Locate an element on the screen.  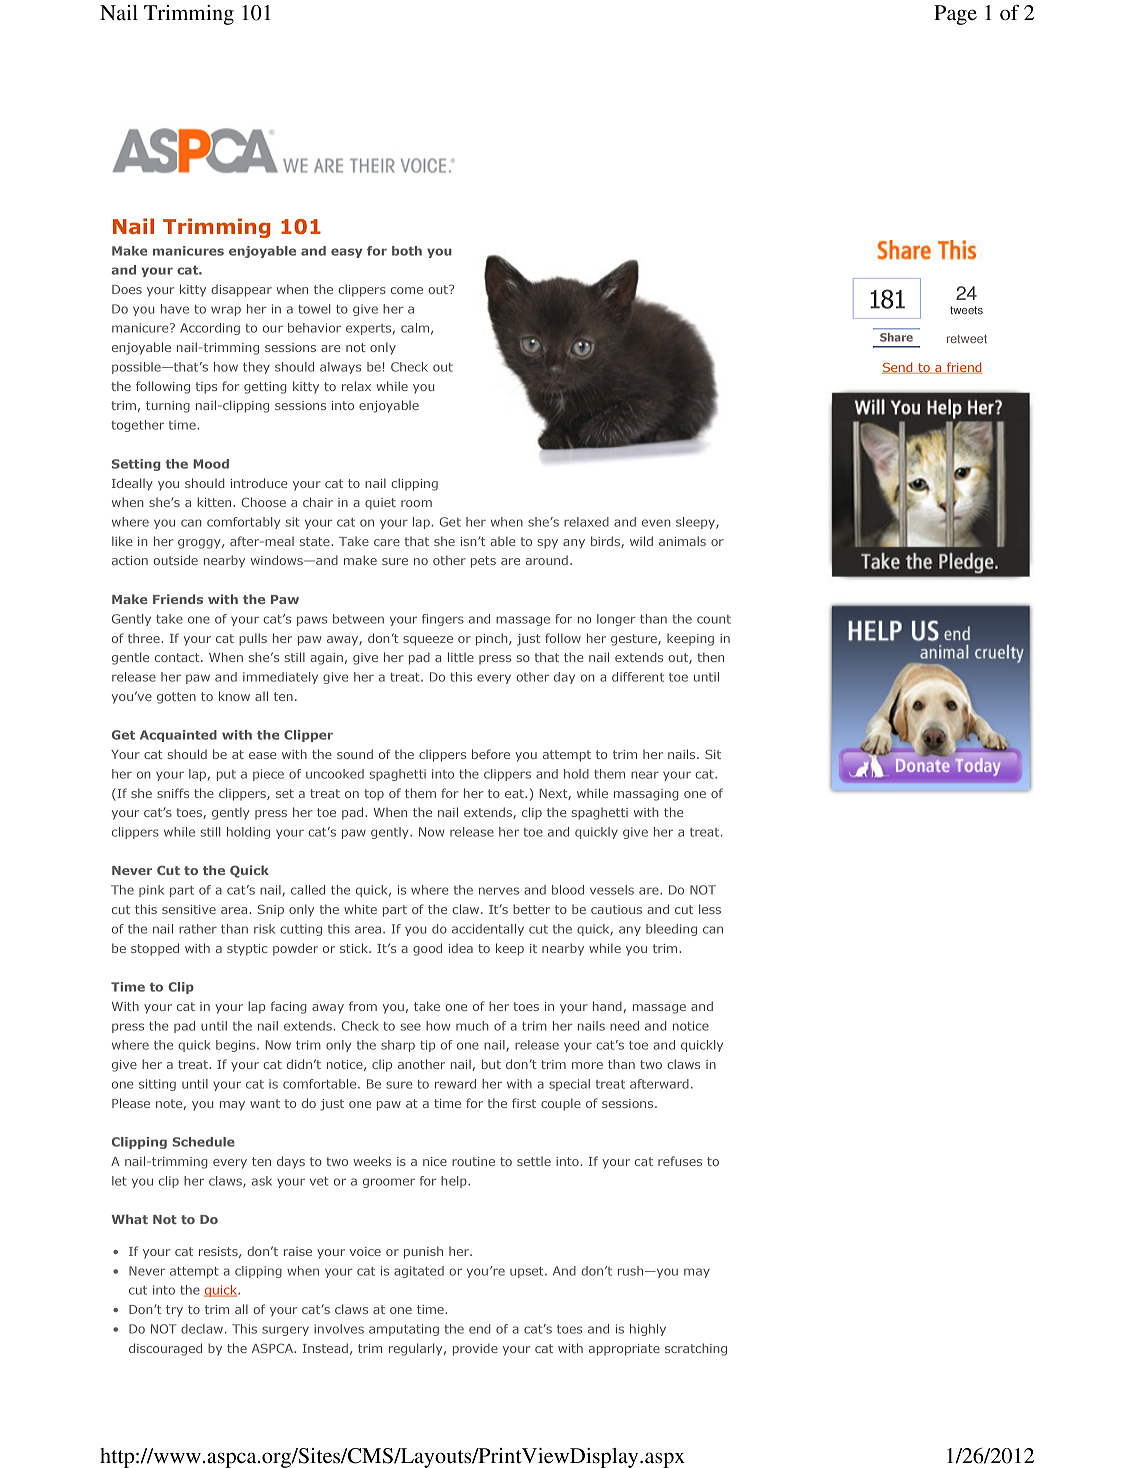
easy is located at coordinates (346, 253).
